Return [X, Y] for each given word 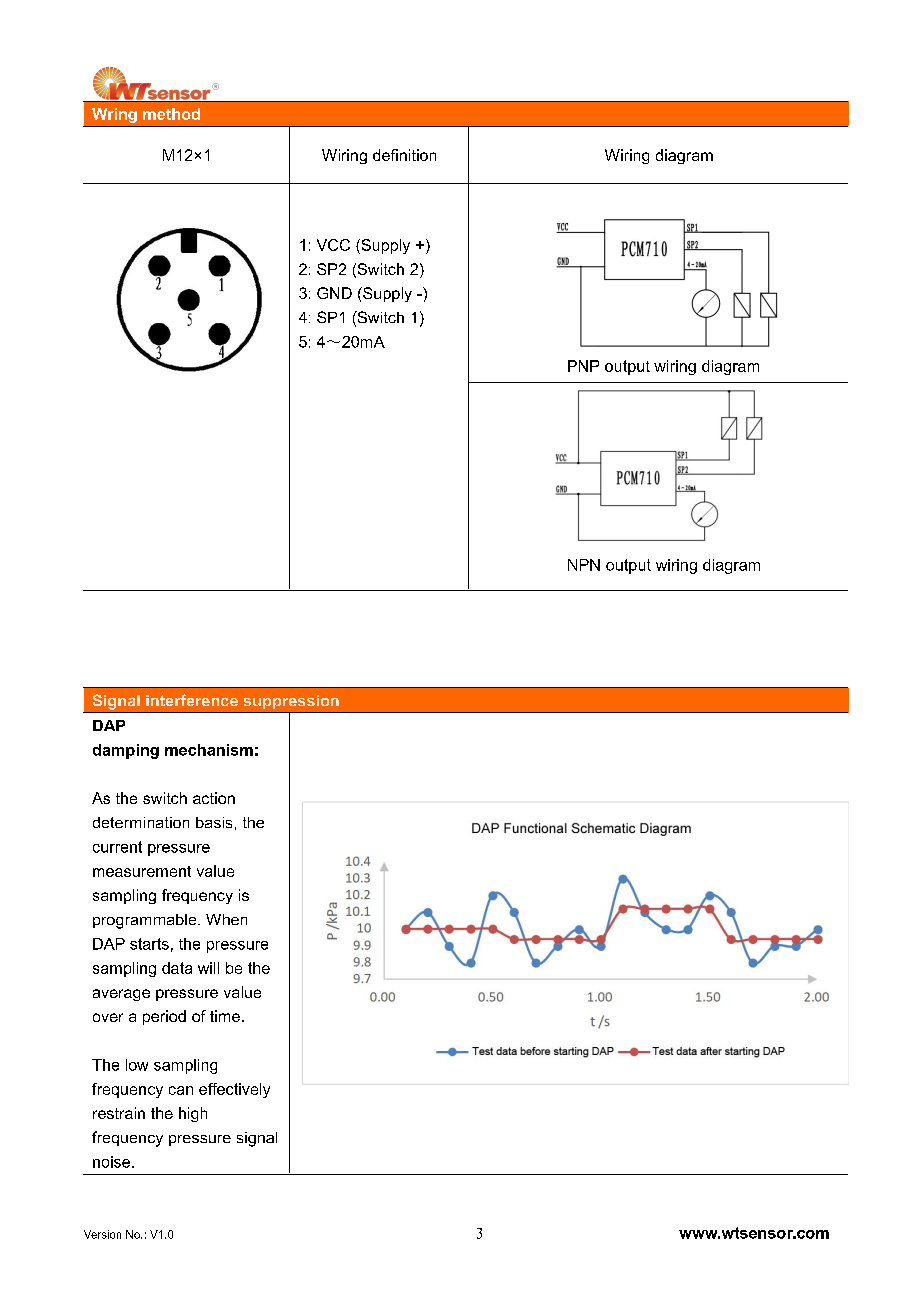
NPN [584, 565]
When [226, 919]
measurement [142, 871]
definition [404, 155]
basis [214, 822]
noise [113, 1162]
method [171, 114]
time [225, 1016]
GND [334, 293]
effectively [234, 1090]
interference [192, 700]
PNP [583, 366]
